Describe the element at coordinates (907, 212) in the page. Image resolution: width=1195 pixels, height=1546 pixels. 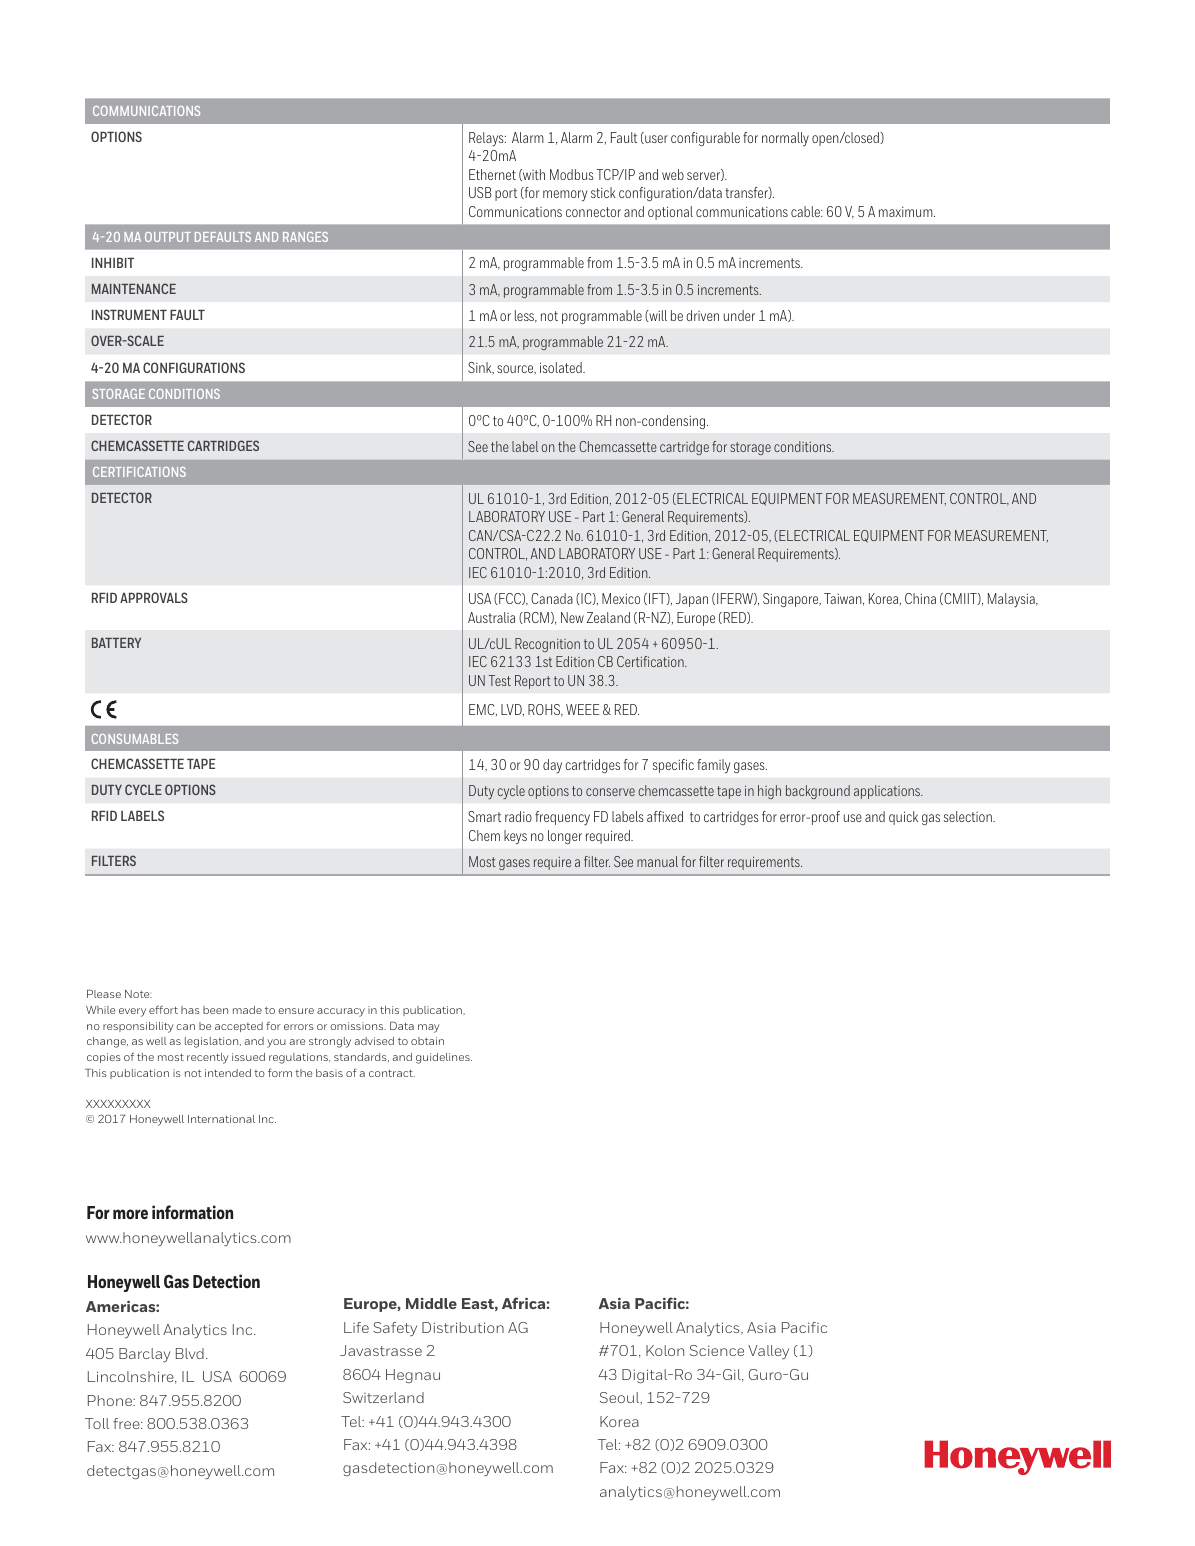
I see `maximum` at that location.
